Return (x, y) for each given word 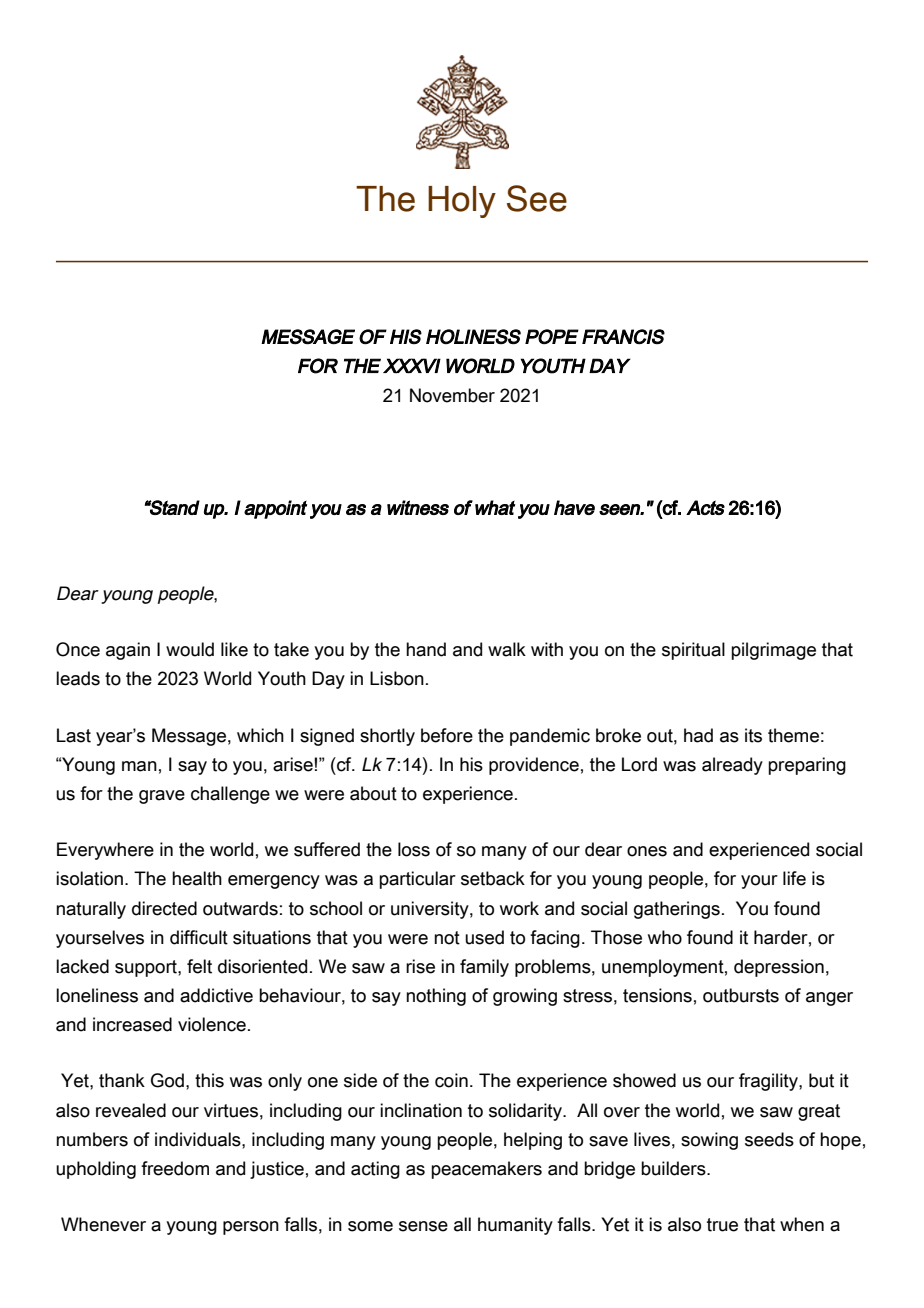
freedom (175, 1168)
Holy (462, 202)
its (753, 735)
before (447, 735)
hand (426, 649)
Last (74, 735)
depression (779, 968)
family (484, 968)
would (190, 649)
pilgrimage (773, 651)
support (147, 968)
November (452, 395)
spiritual (693, 651)
